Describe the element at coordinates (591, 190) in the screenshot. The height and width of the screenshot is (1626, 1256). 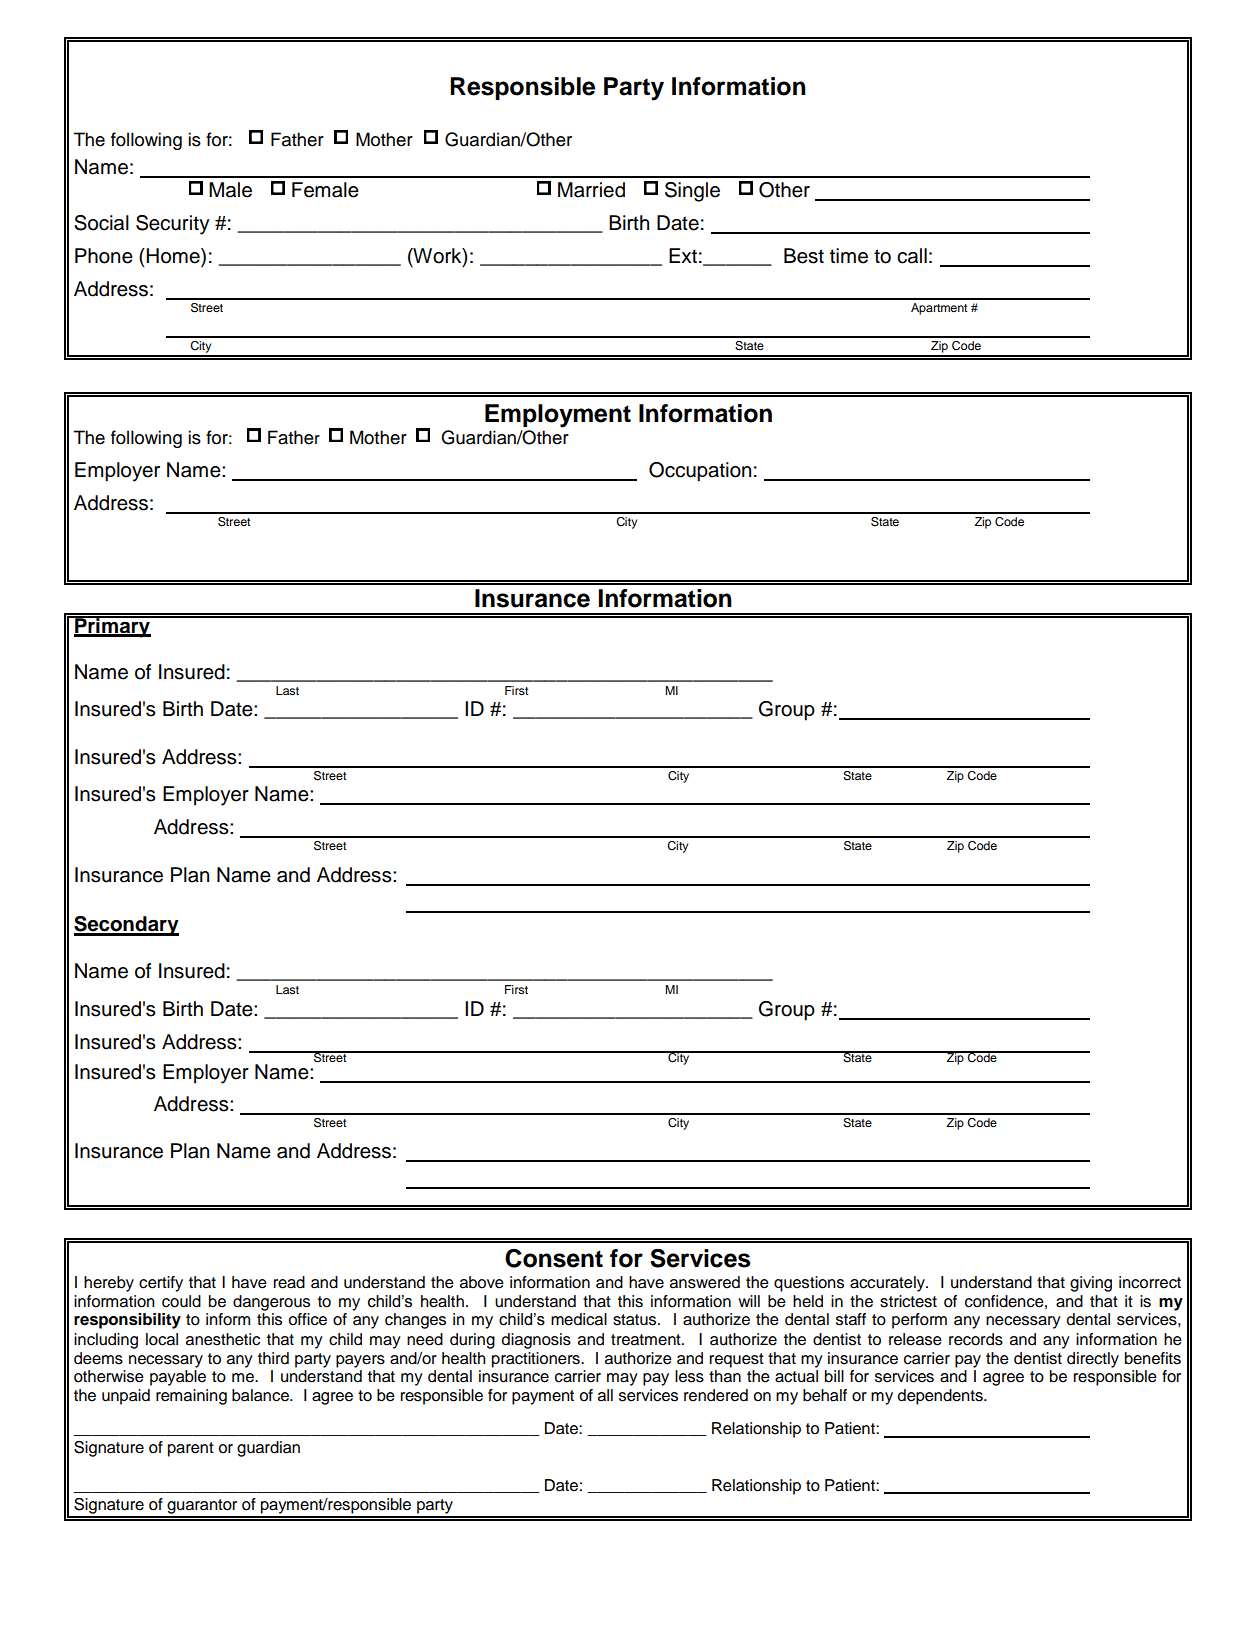
I see `Married` at that location.
